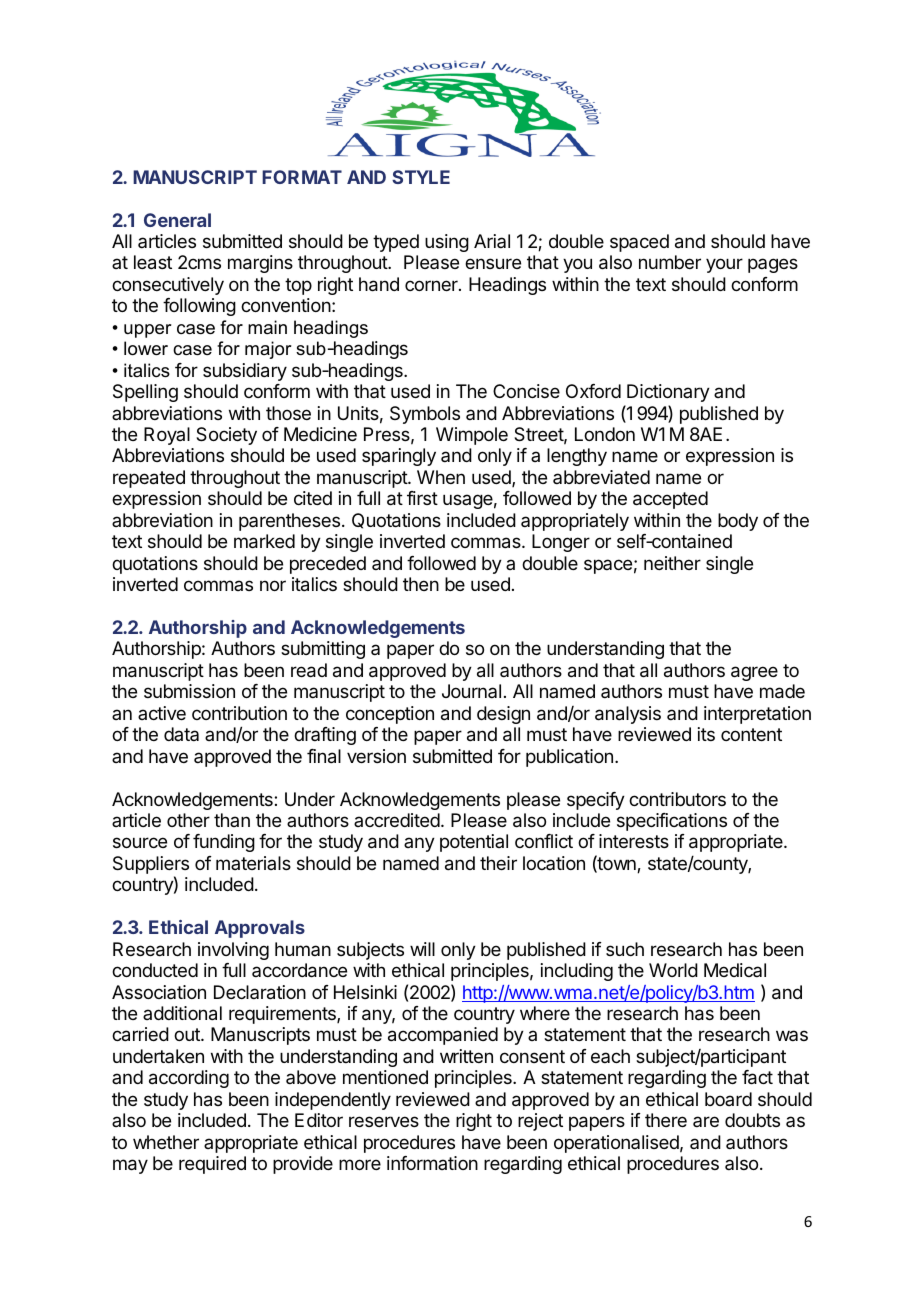 This page has width=924, height=1308. What do you see at coordinates (724, 265) in the page?
I see `your` at bounding box center [724, 265].
